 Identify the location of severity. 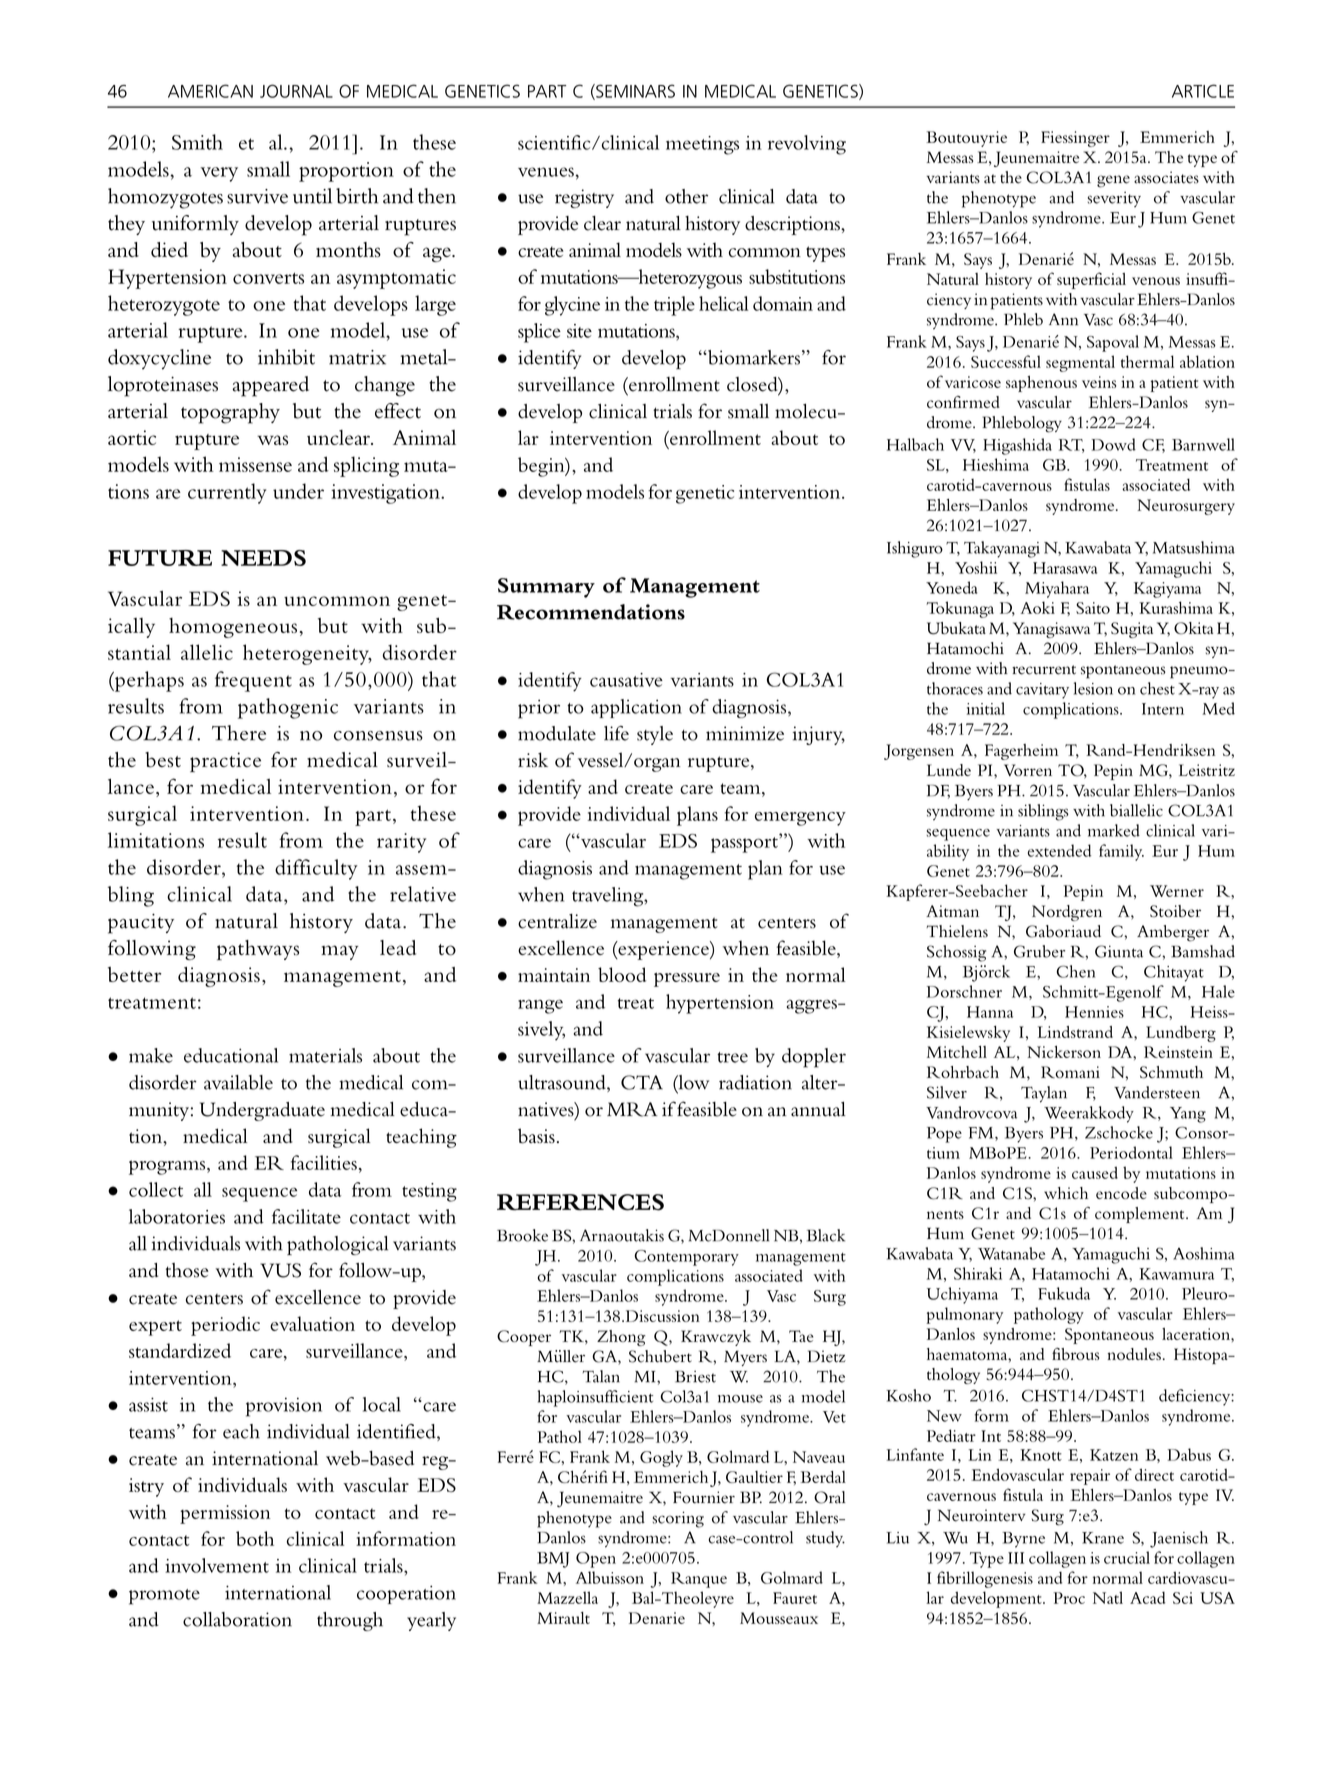
(1114, 199).
